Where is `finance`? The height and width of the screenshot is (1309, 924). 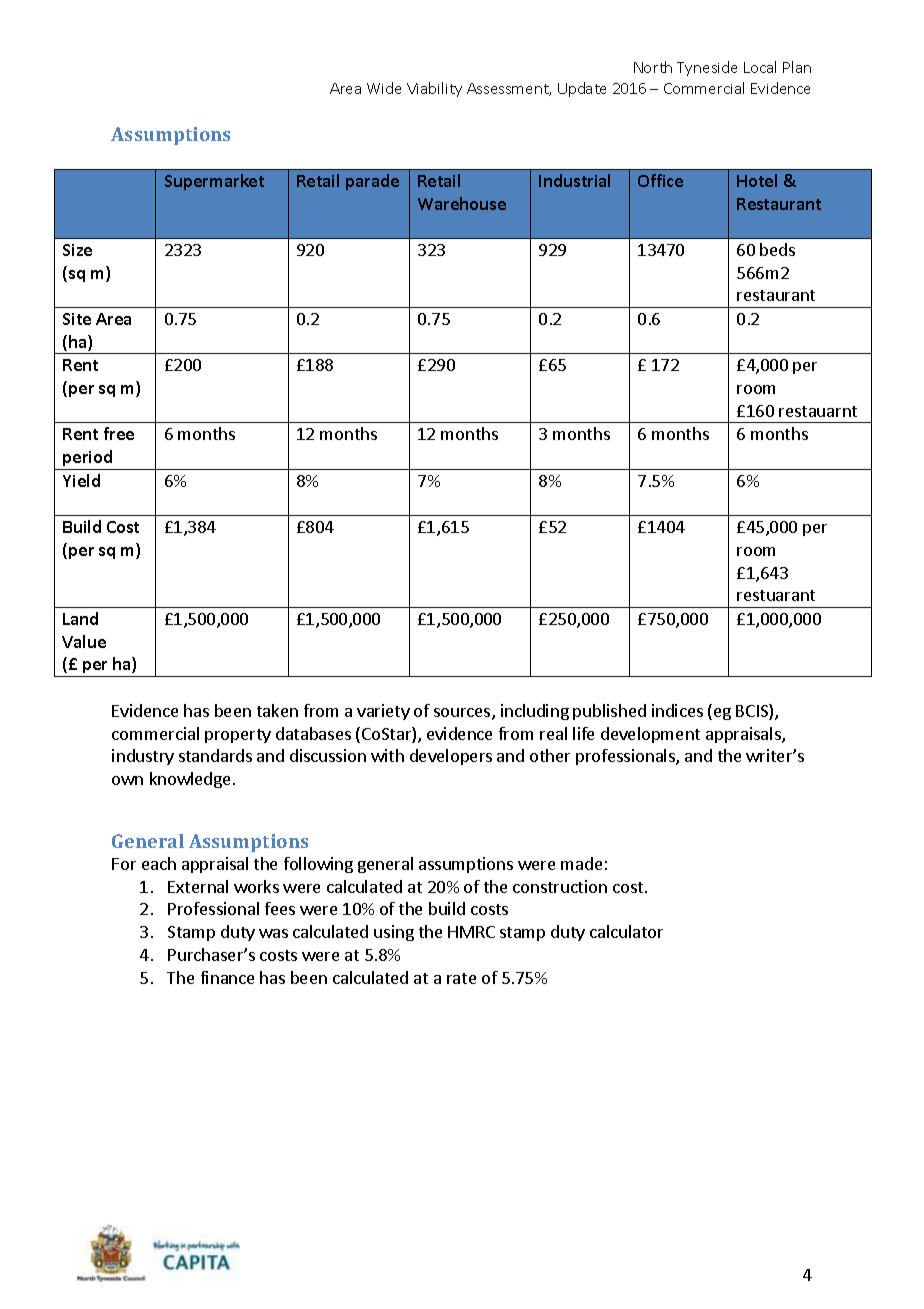
finance is located at coordinates (227, 977).
